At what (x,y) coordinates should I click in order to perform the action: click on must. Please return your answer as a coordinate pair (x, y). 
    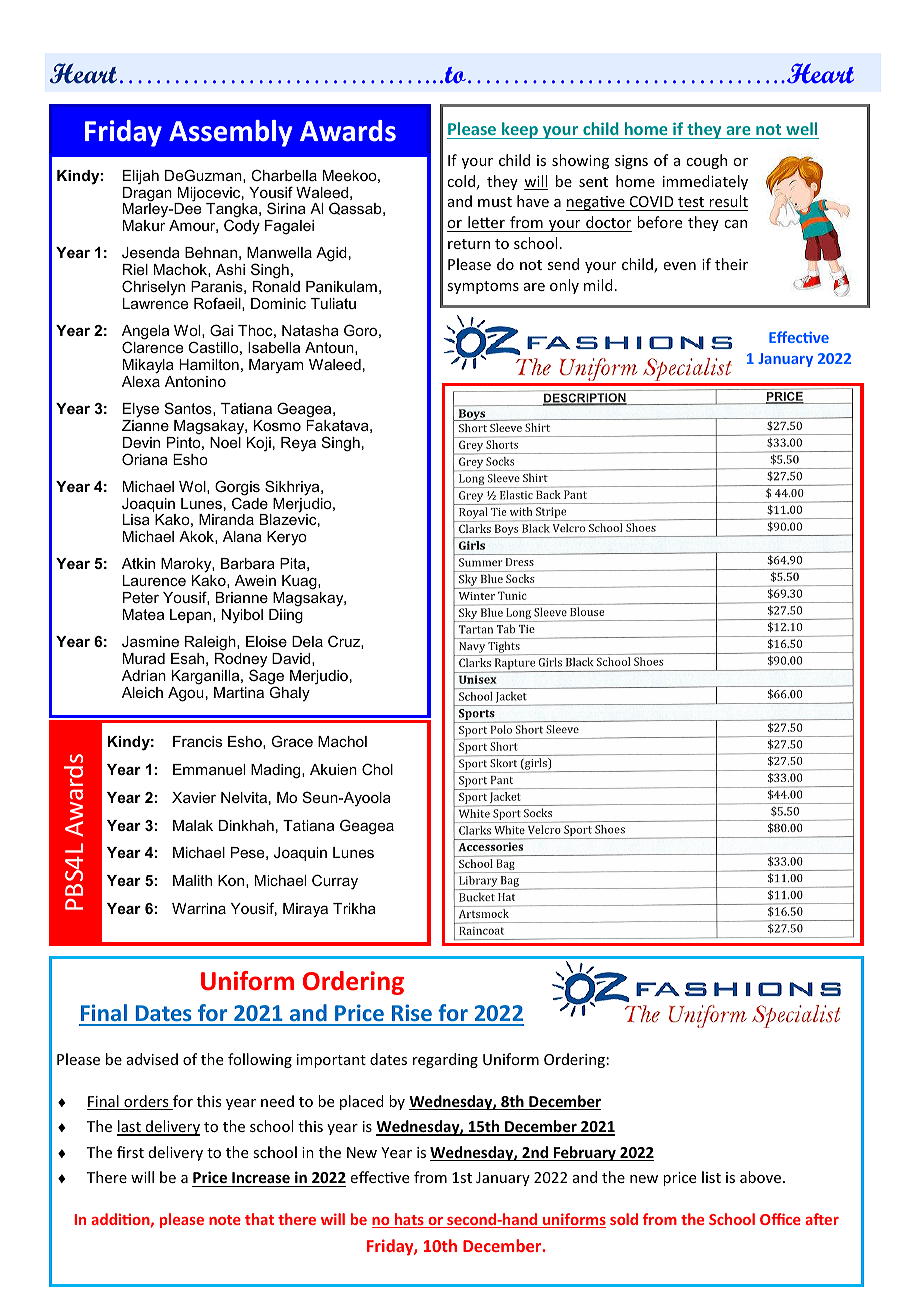
    Looking at the image, I should click on (495, 202).
